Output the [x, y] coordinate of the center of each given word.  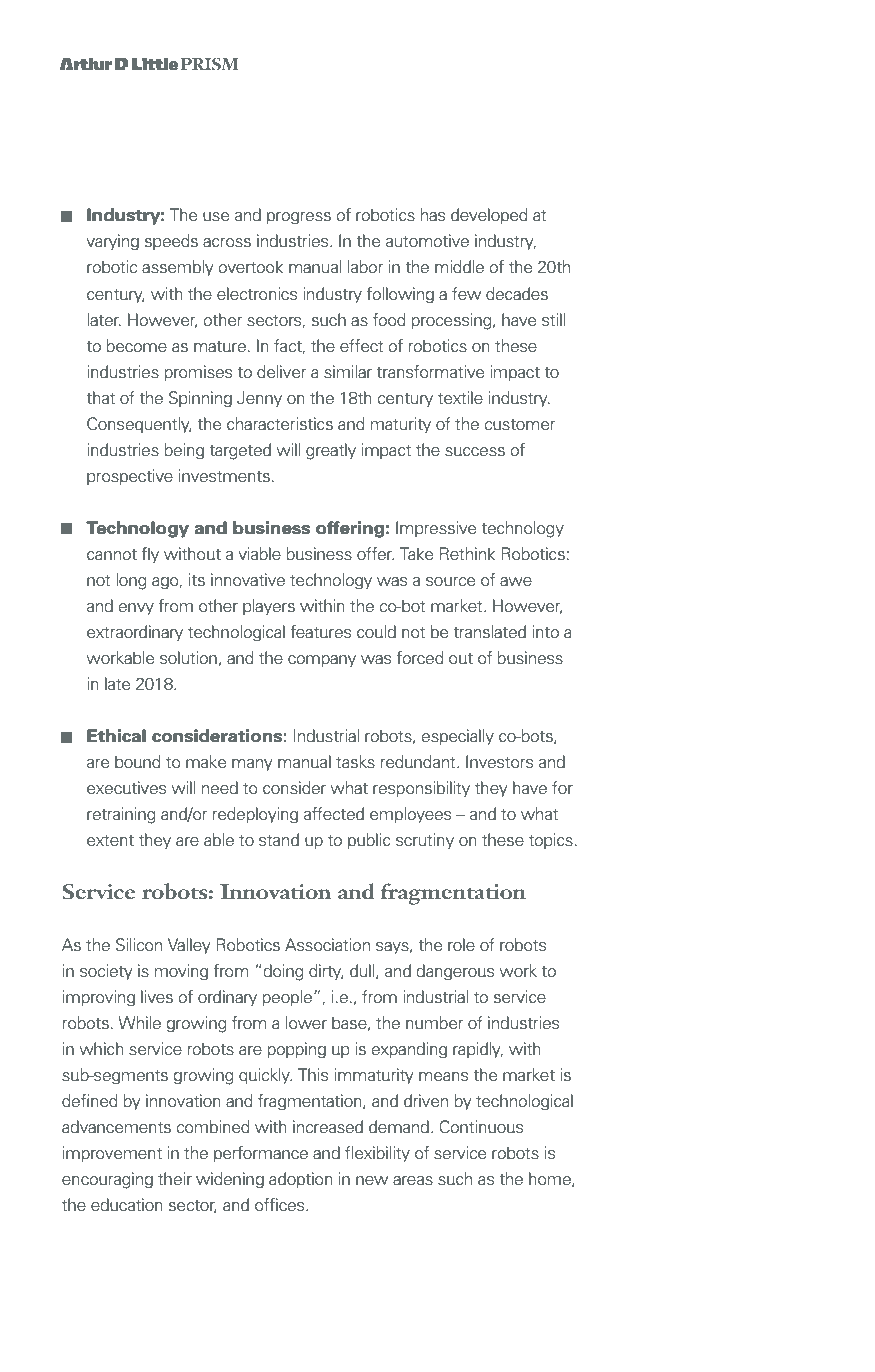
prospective [130, 477]
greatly [331, 451]
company [322, 661]
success [475, 452]
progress [299, 218]
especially [457, 737]
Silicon [139, 945]
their [175, 1179]
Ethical [116, 736]
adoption [301, 1180]
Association [327, 945]
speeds [171, 242]
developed [489, 216]
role [461, 945]
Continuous [481, 1127]
